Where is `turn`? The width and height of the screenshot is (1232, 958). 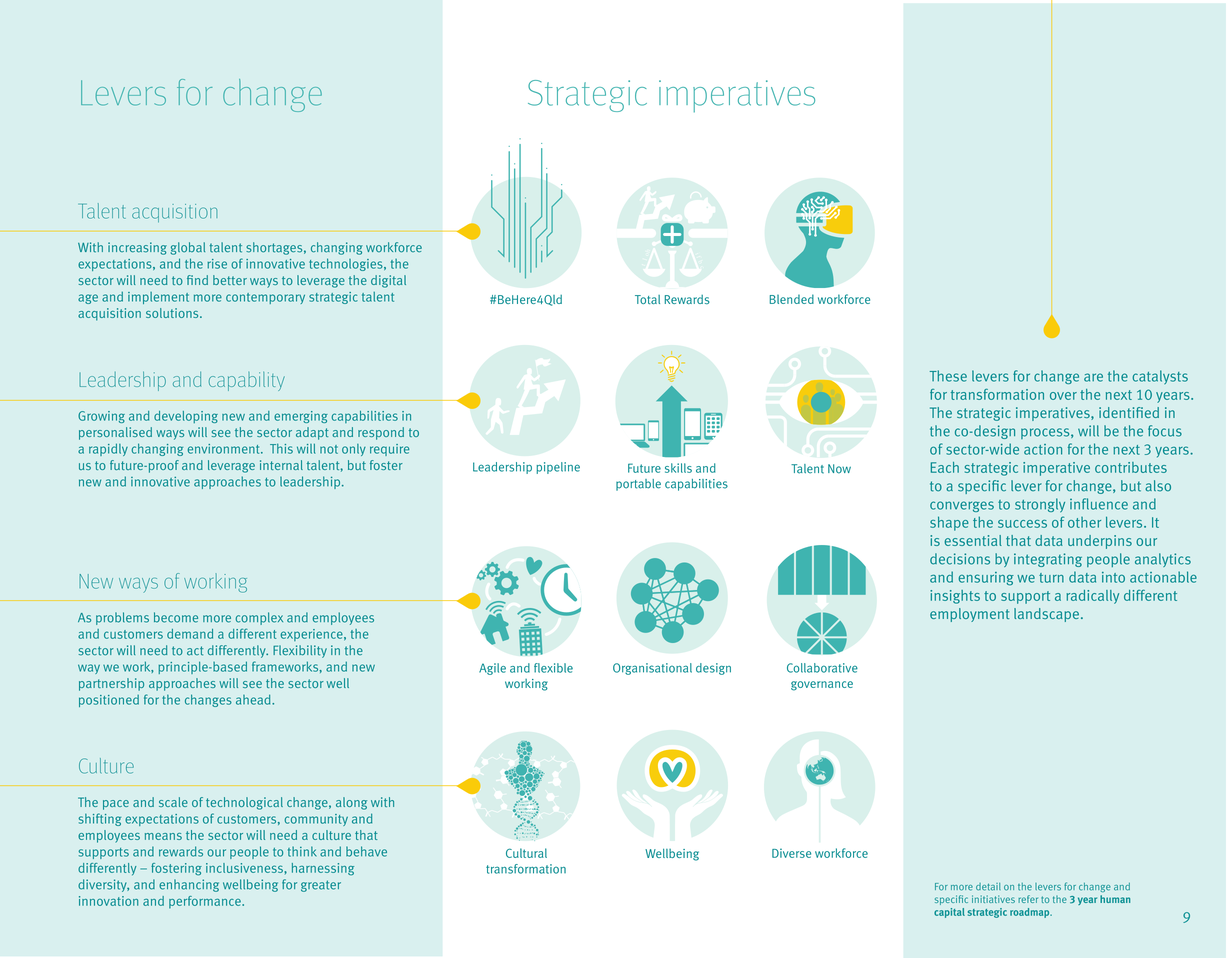
turn is located at coordinates (1051, 578).
